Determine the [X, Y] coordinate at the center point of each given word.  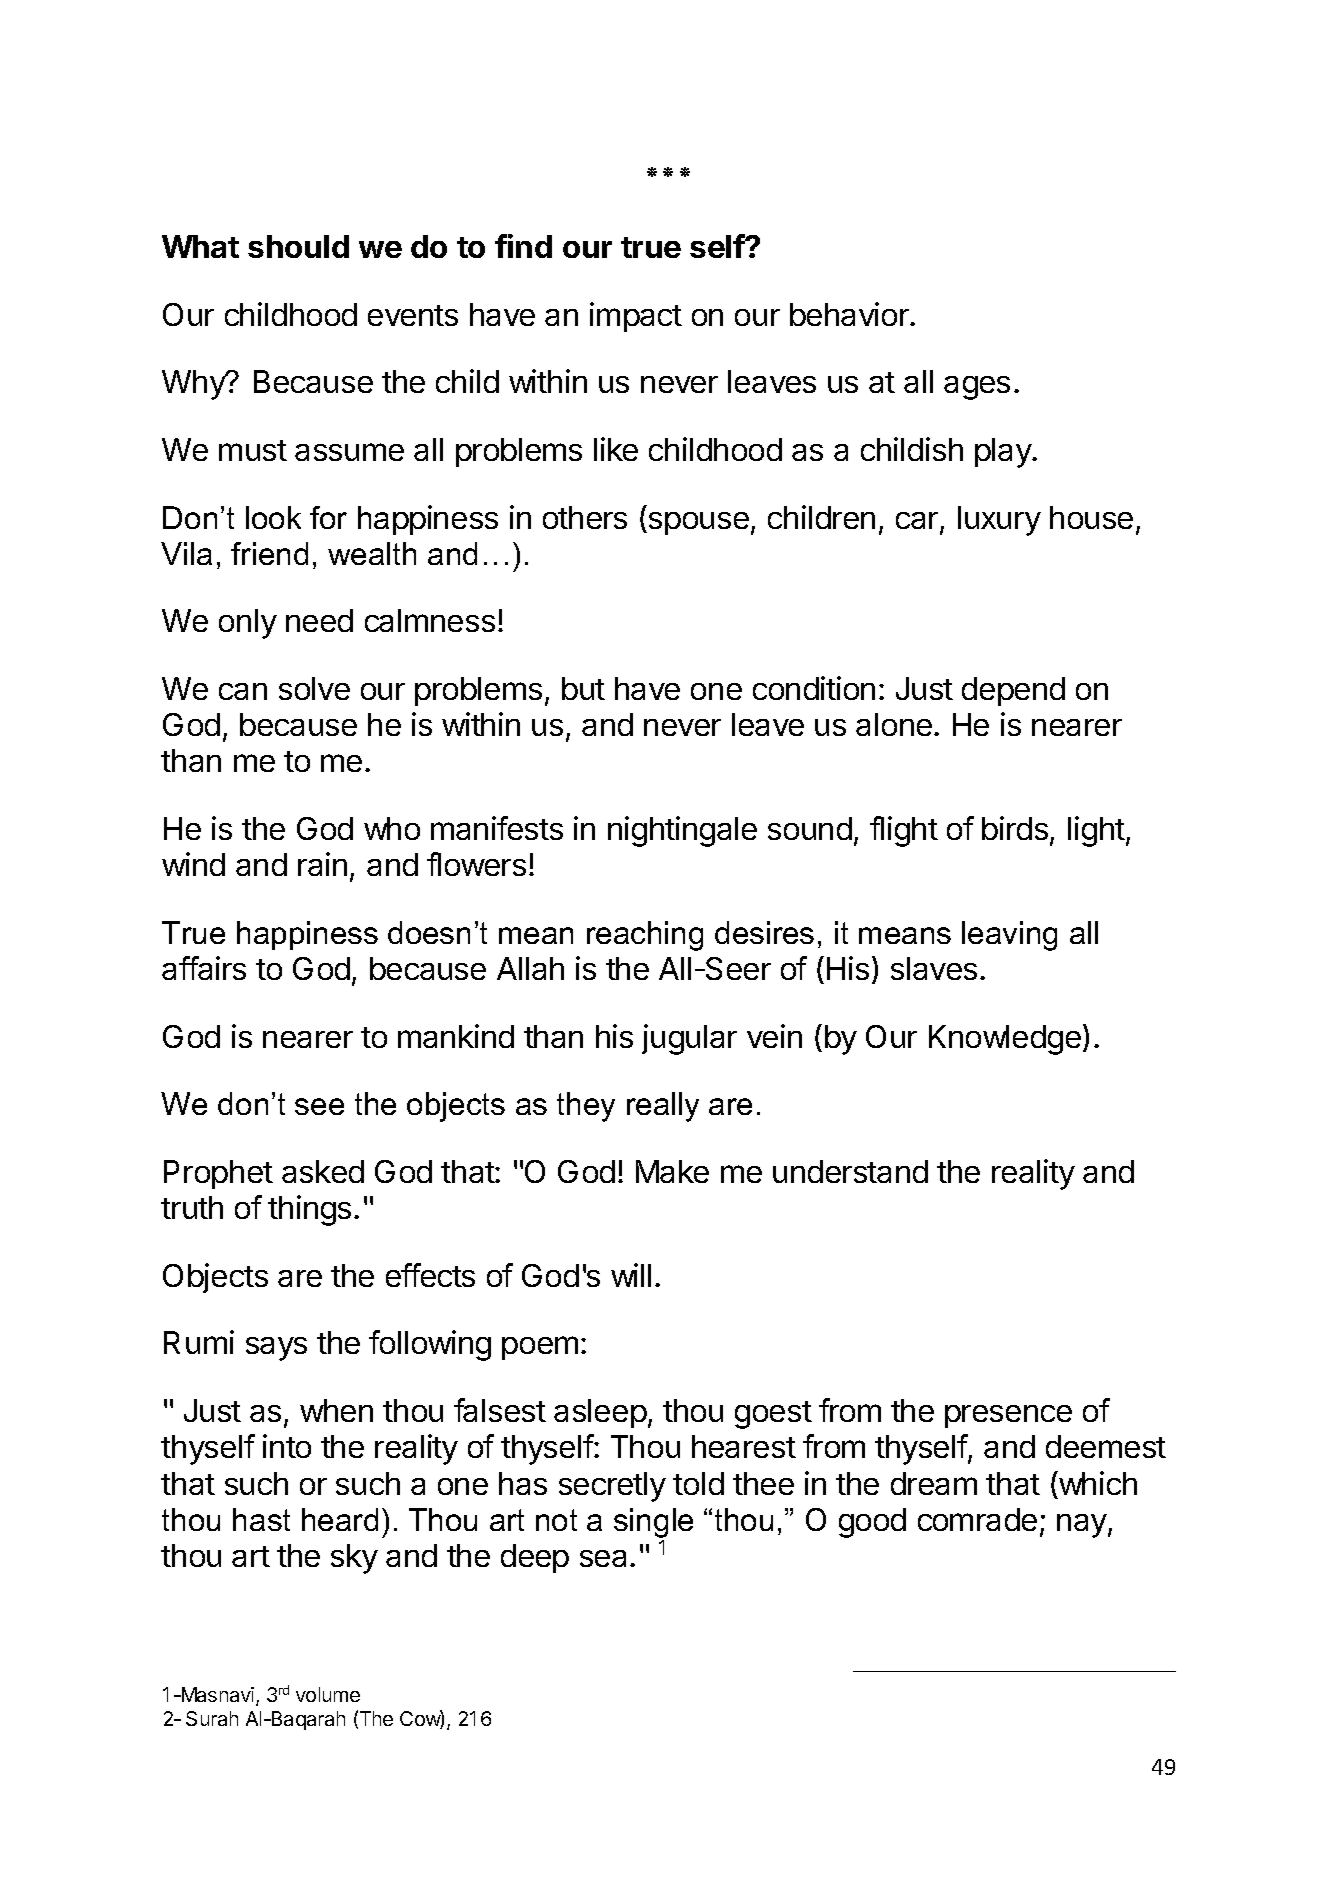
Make [672, 1171]
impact [636, 317]
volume [328, 1694]
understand [850, 1171]
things [309, 1210]
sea [605, 1558]
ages [977, 388]
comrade [977, 1519]
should [298, 246]
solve [314, 688]
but [583, 688]
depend [1013, 691]
